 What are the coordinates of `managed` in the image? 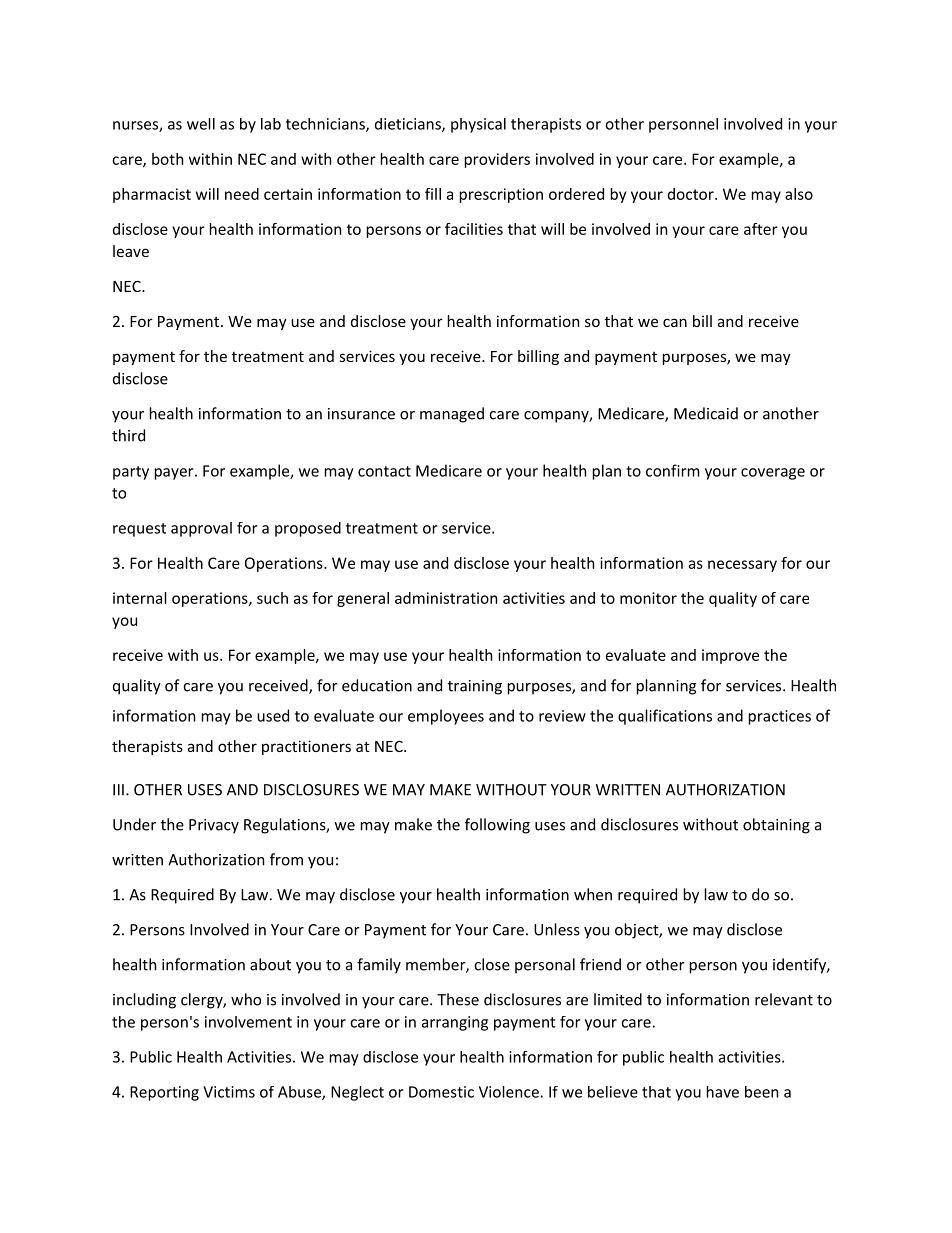 It's located at (452, 415).
